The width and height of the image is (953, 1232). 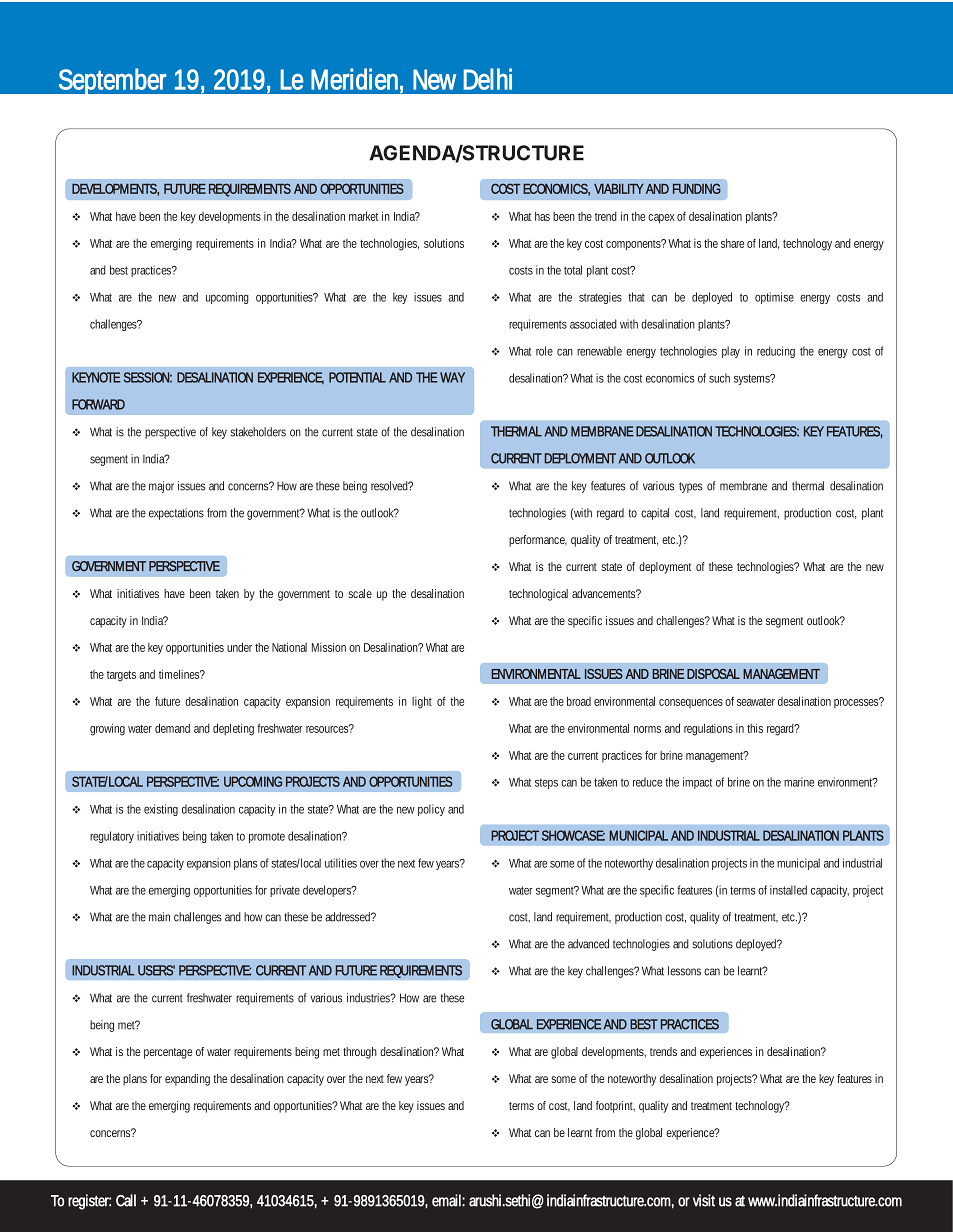 I want to click on WAY, so click(x=452, y=377).
